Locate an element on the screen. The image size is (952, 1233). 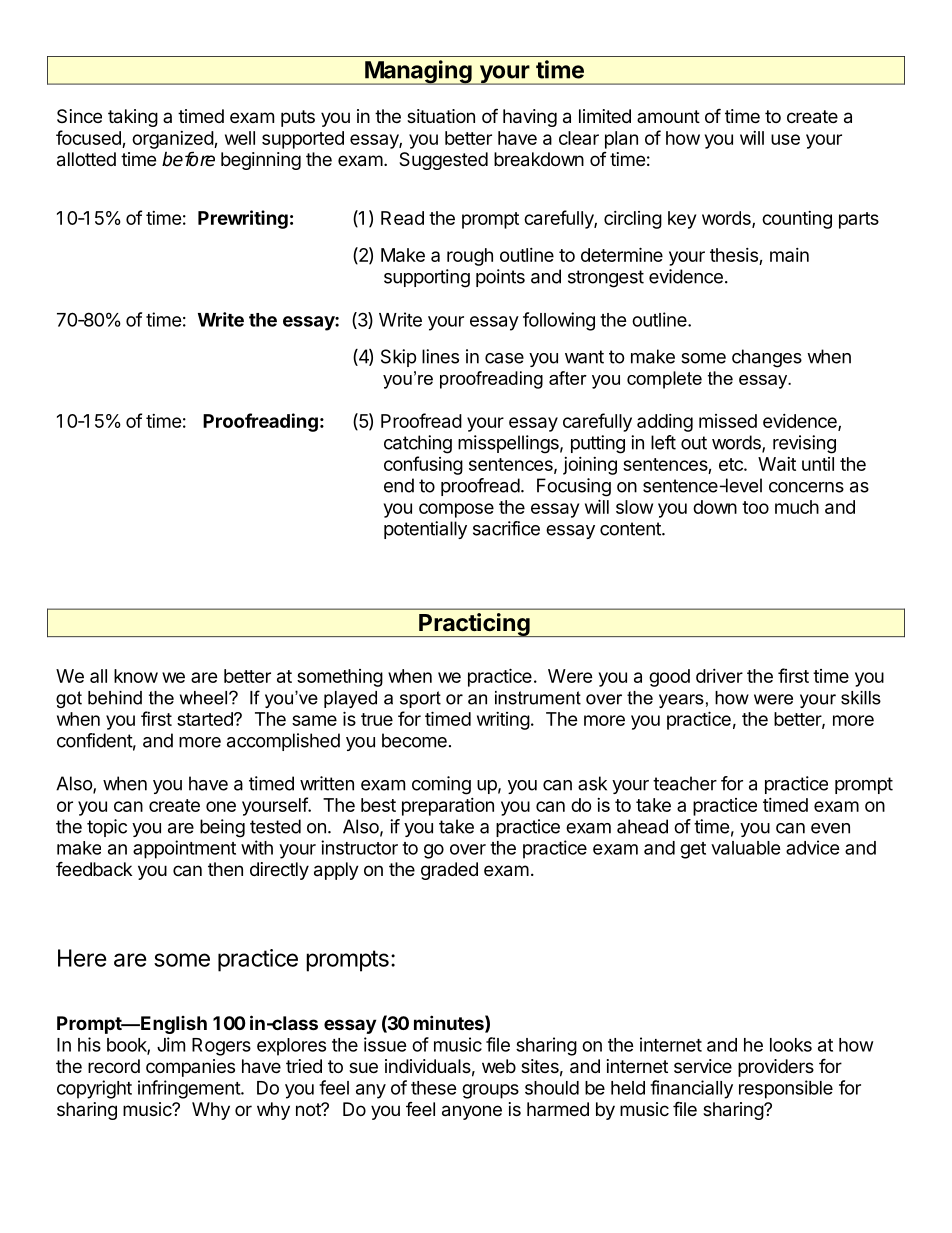
infringement is located at coordinates (190, 1089).
